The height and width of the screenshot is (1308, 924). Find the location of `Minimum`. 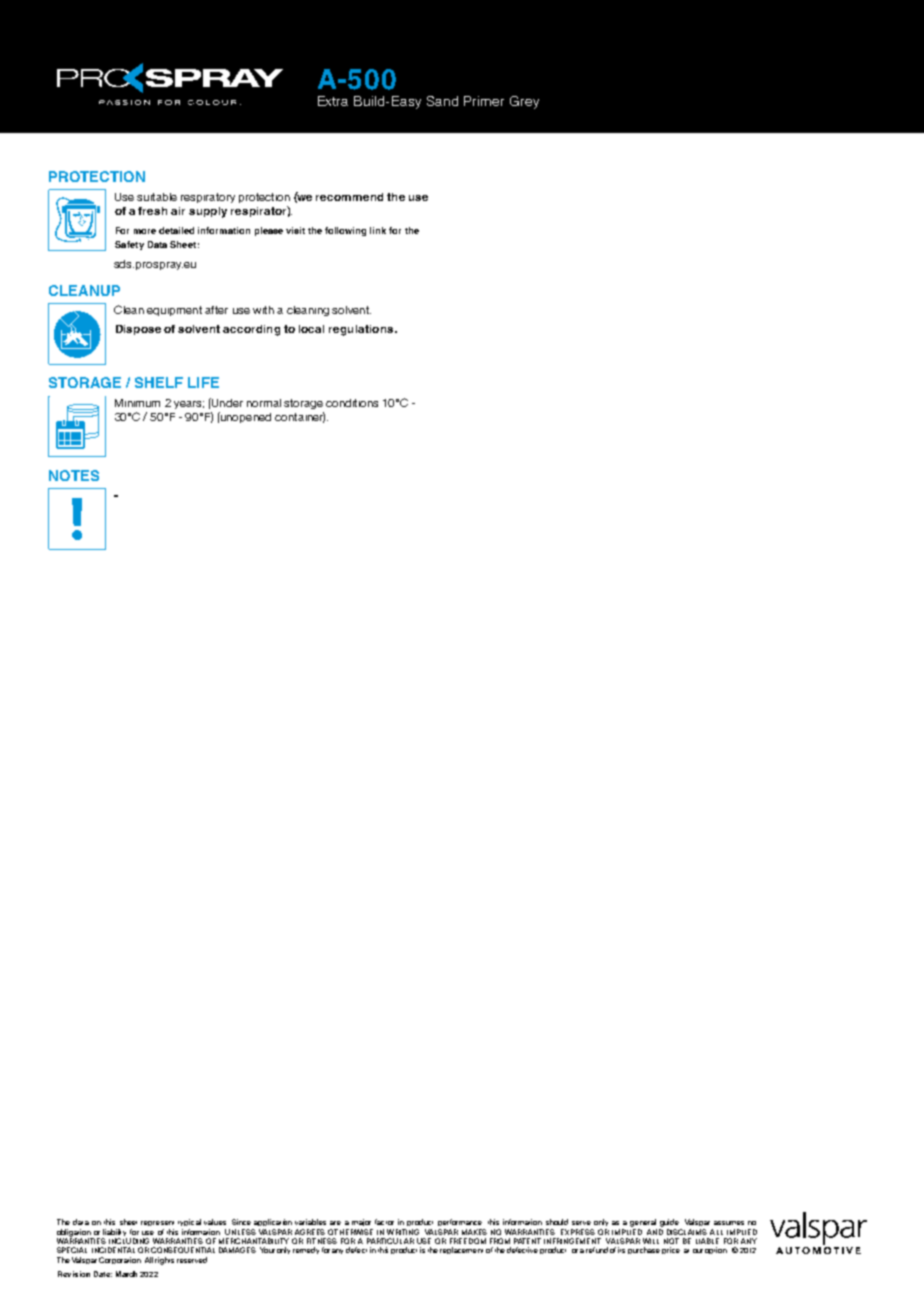

Minimum is located at coordinates (137, 403).
